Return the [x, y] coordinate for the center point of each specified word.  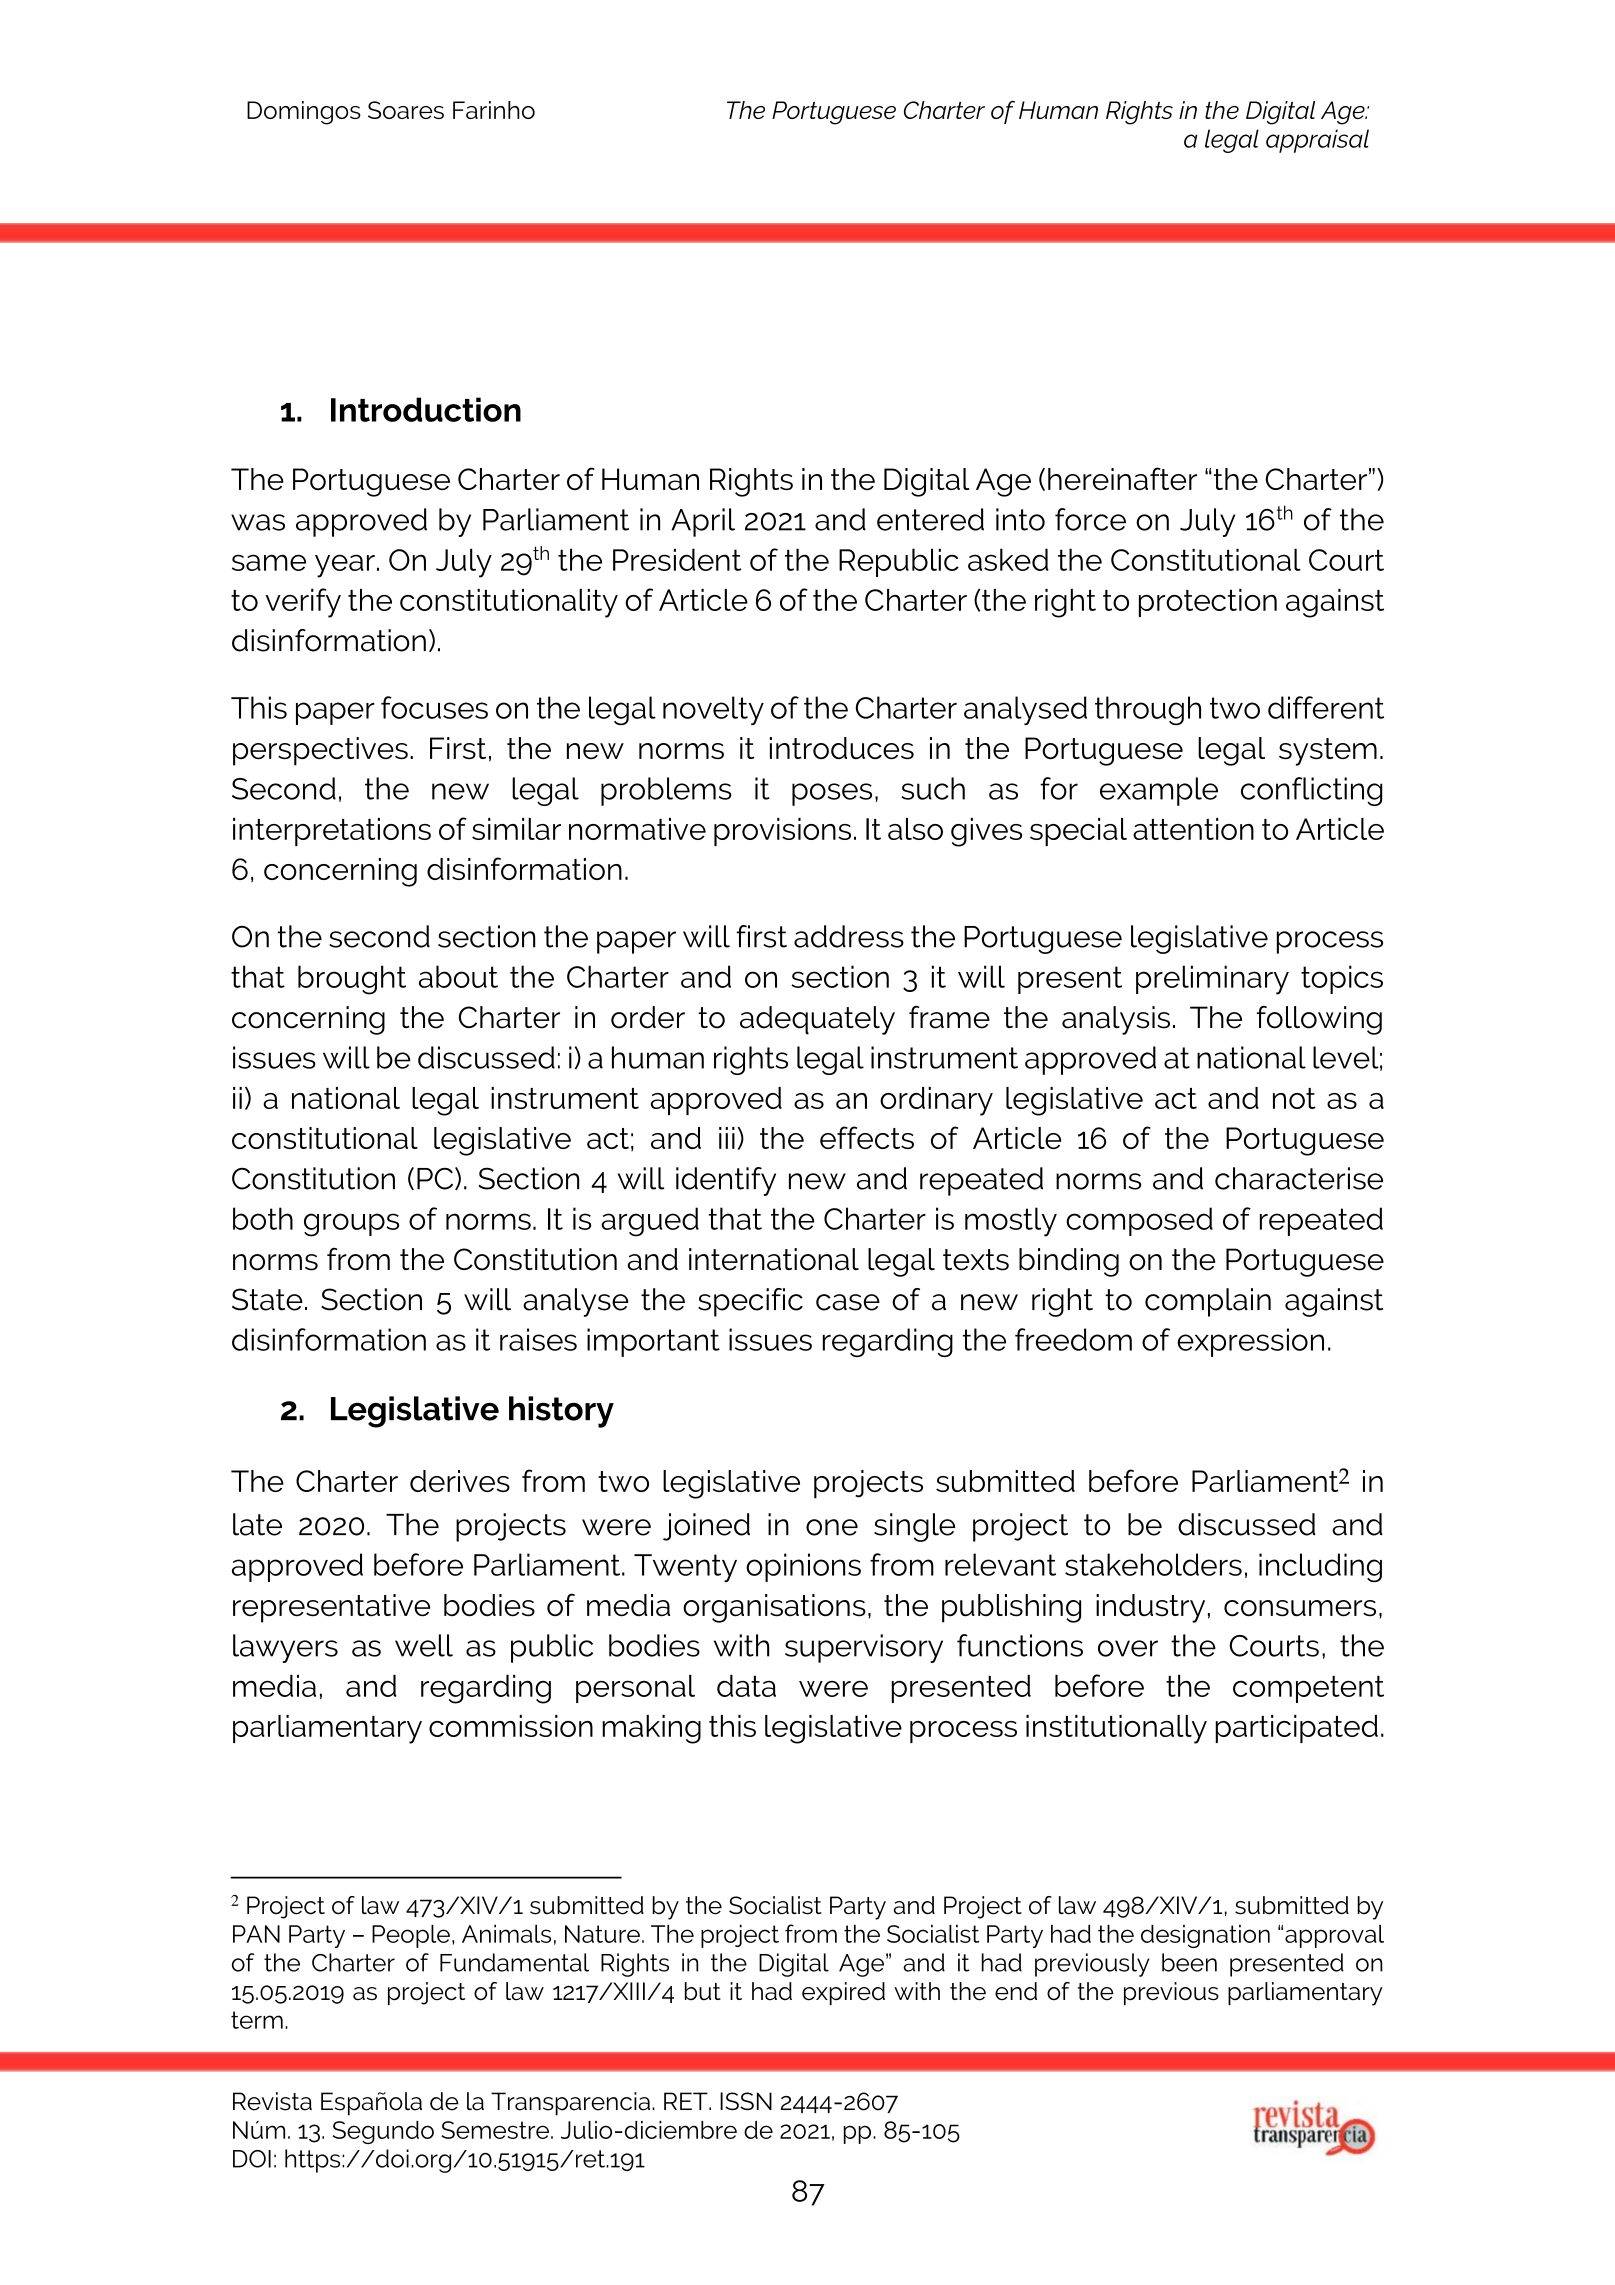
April [703, 522]
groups [351, 1225]
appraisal [1317, 141]
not [1294, 1098]
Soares [406, 110]
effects [867, 1137]
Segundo [383, 2132]
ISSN [746, 2101]
